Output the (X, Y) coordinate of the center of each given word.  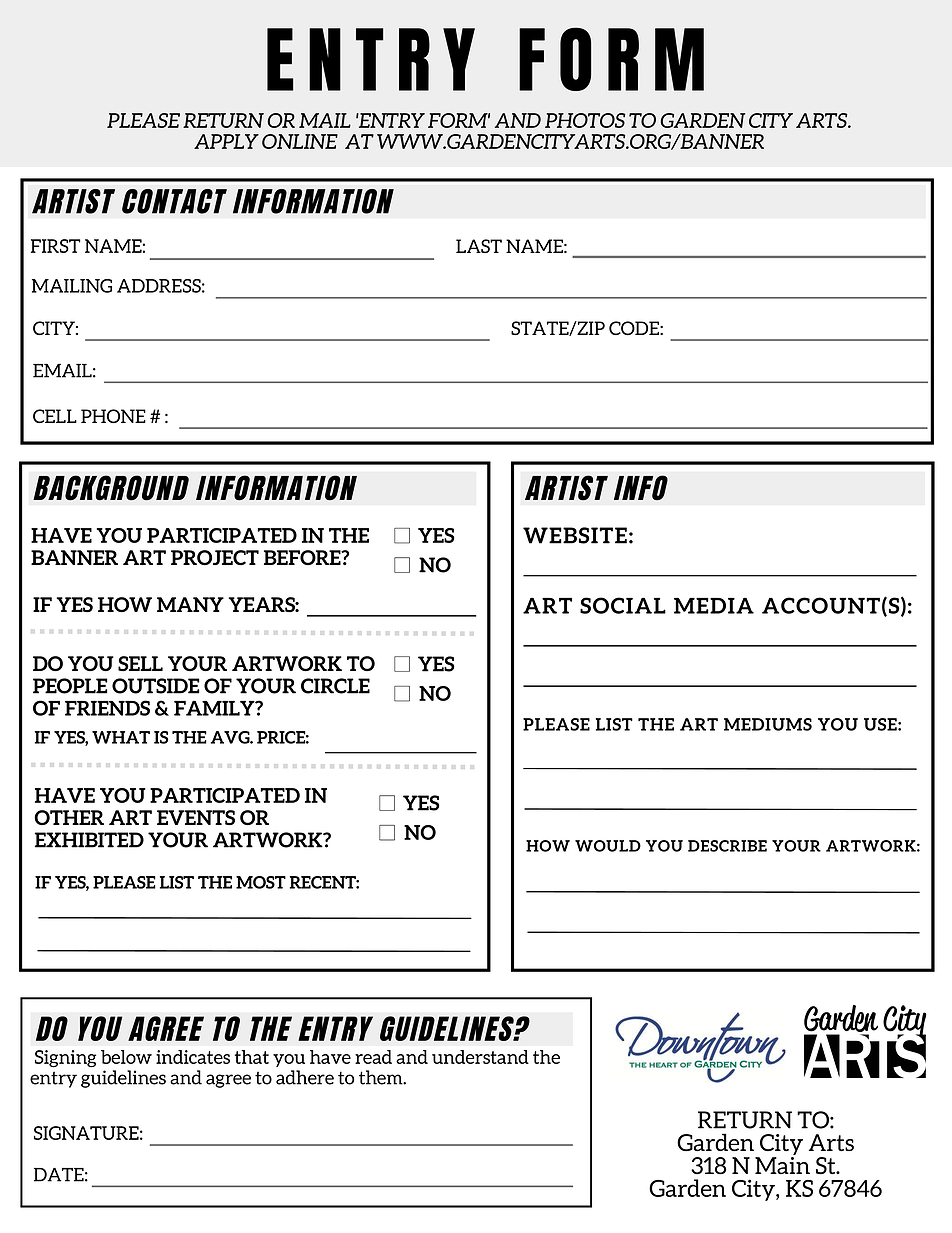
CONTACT (174, 201)
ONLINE (300, 141)
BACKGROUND (111, 488)
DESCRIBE (727, 846)
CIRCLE (335, 686)
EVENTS (196, 817)
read (373, 1057)
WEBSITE (575, 535)
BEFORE (303, 557)
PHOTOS (585, 120)
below (126, 1057)
